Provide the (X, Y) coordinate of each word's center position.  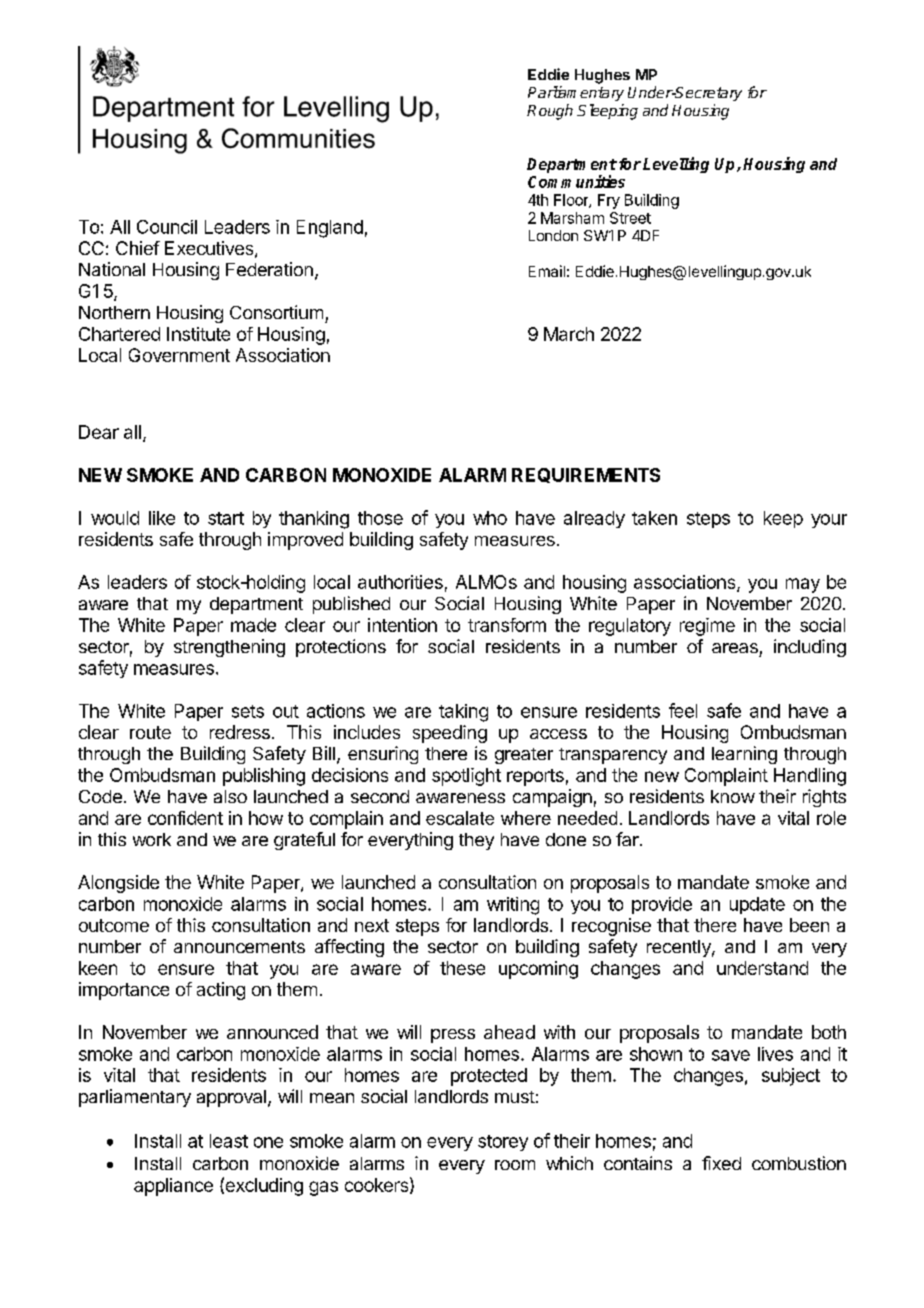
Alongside (118, 884)
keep (783, 519)
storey (503, 1143)
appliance (173, 1187)
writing (513, 906)
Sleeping (607, 112)
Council (167, 227)
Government (179, 355)
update (757, 905)
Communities (576, 181)
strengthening (229, 648)
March (569, 334)
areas (735, 648)
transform (507, 625)
